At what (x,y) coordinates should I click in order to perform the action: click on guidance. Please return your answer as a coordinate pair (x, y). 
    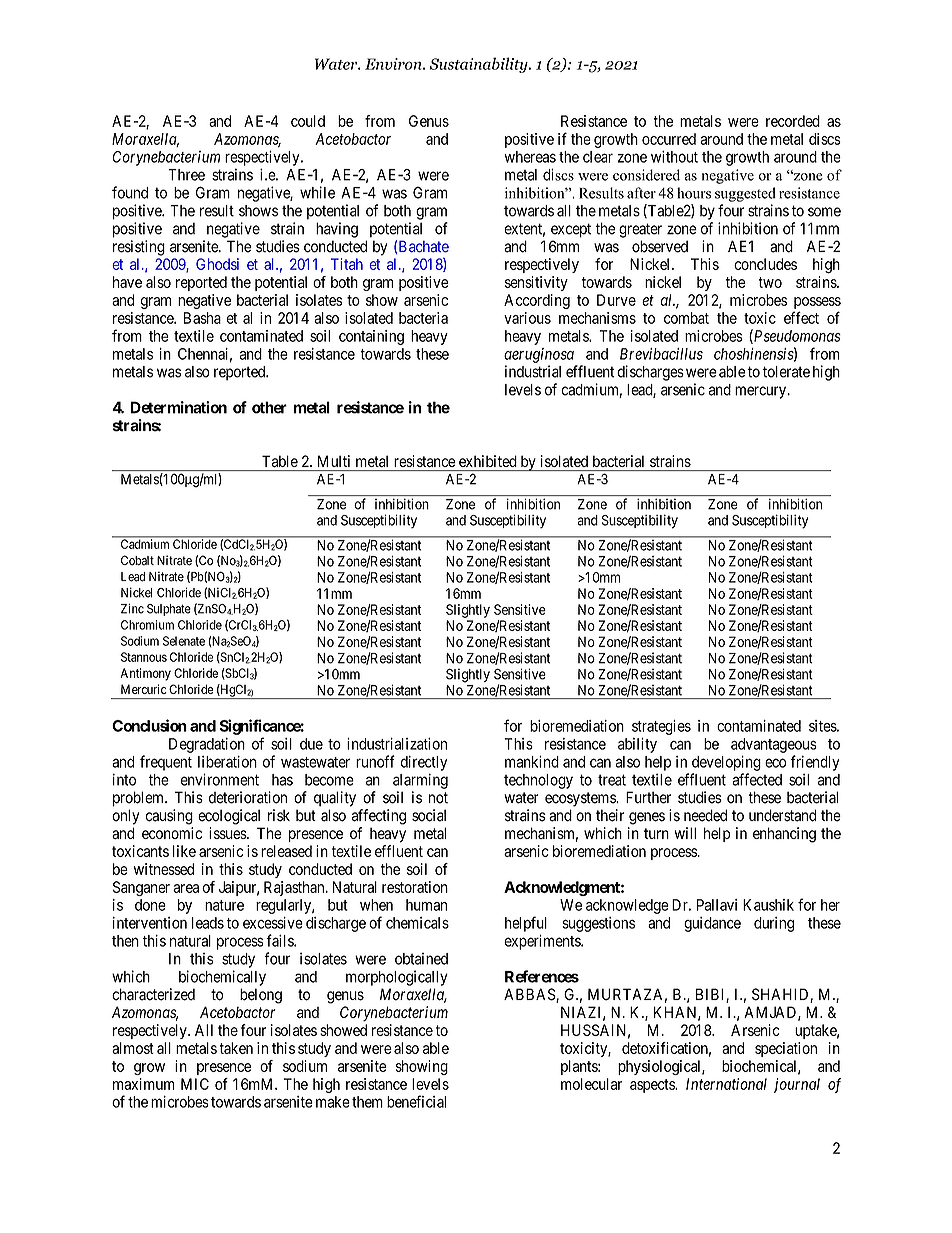
    Looking at the image, I should click on (712, 924).
